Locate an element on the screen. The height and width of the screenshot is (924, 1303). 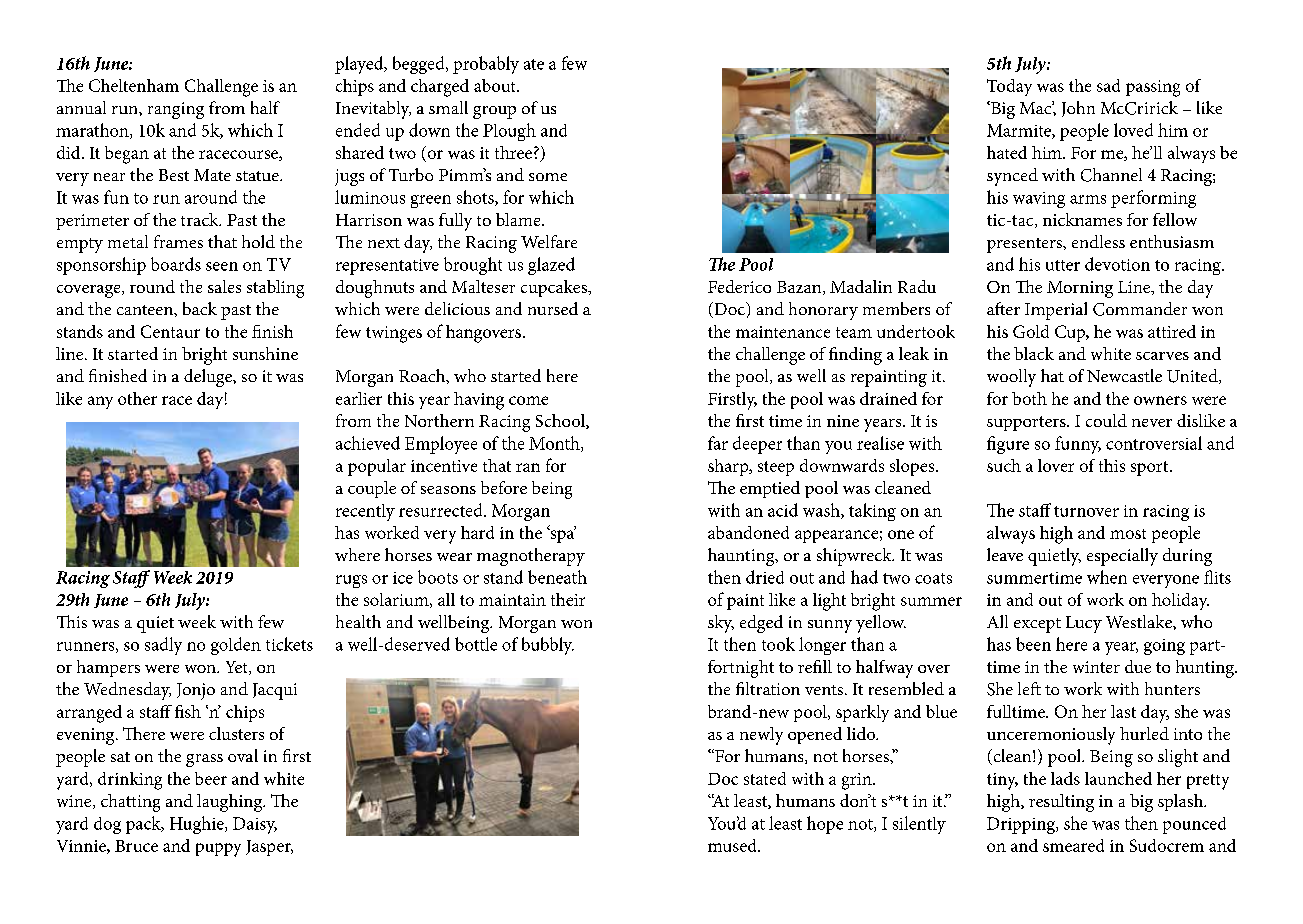
John is located at coordinates (1078, 109).
